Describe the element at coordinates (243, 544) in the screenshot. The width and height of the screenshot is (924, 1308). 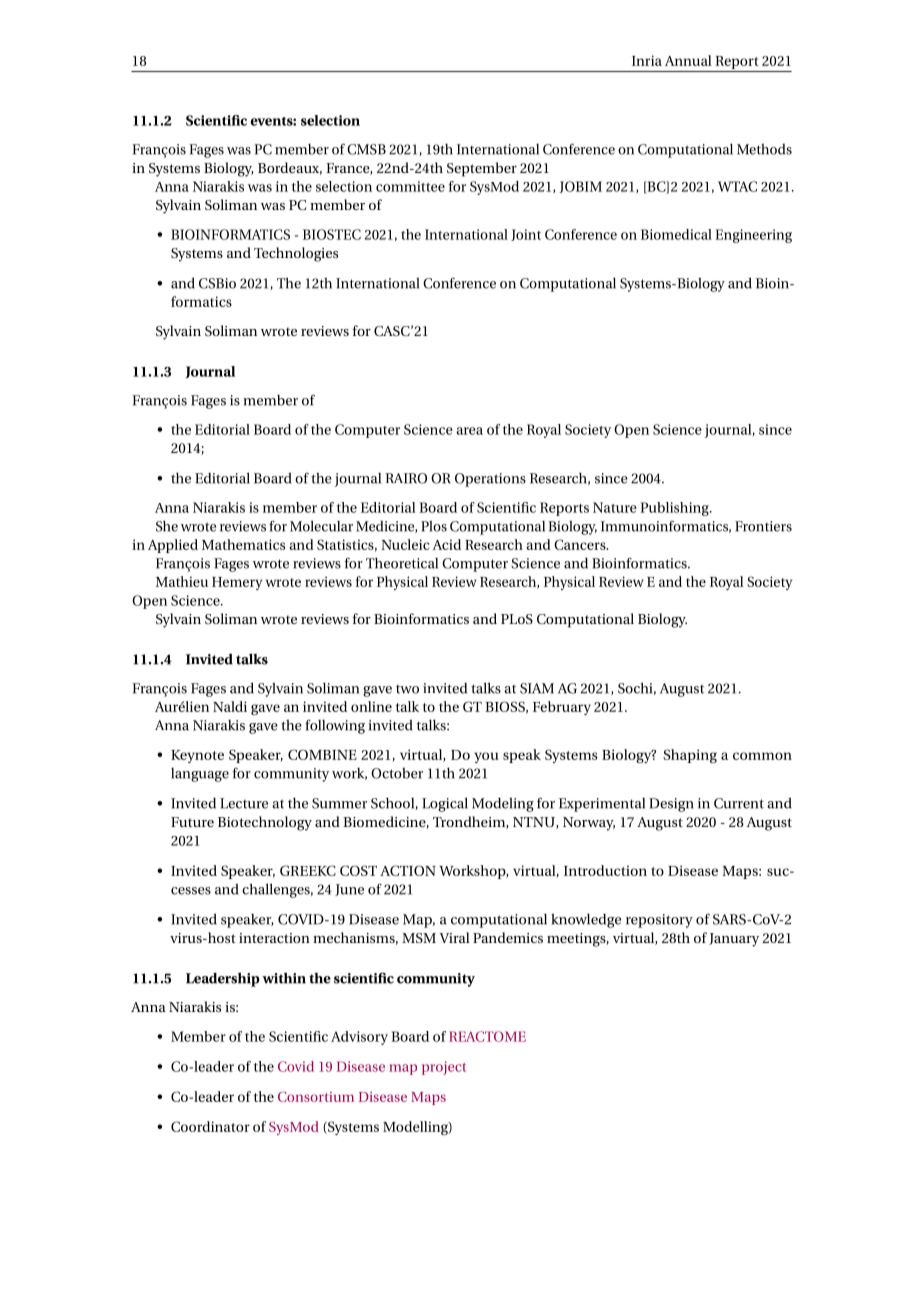
I see `Mathematics` at that location.
